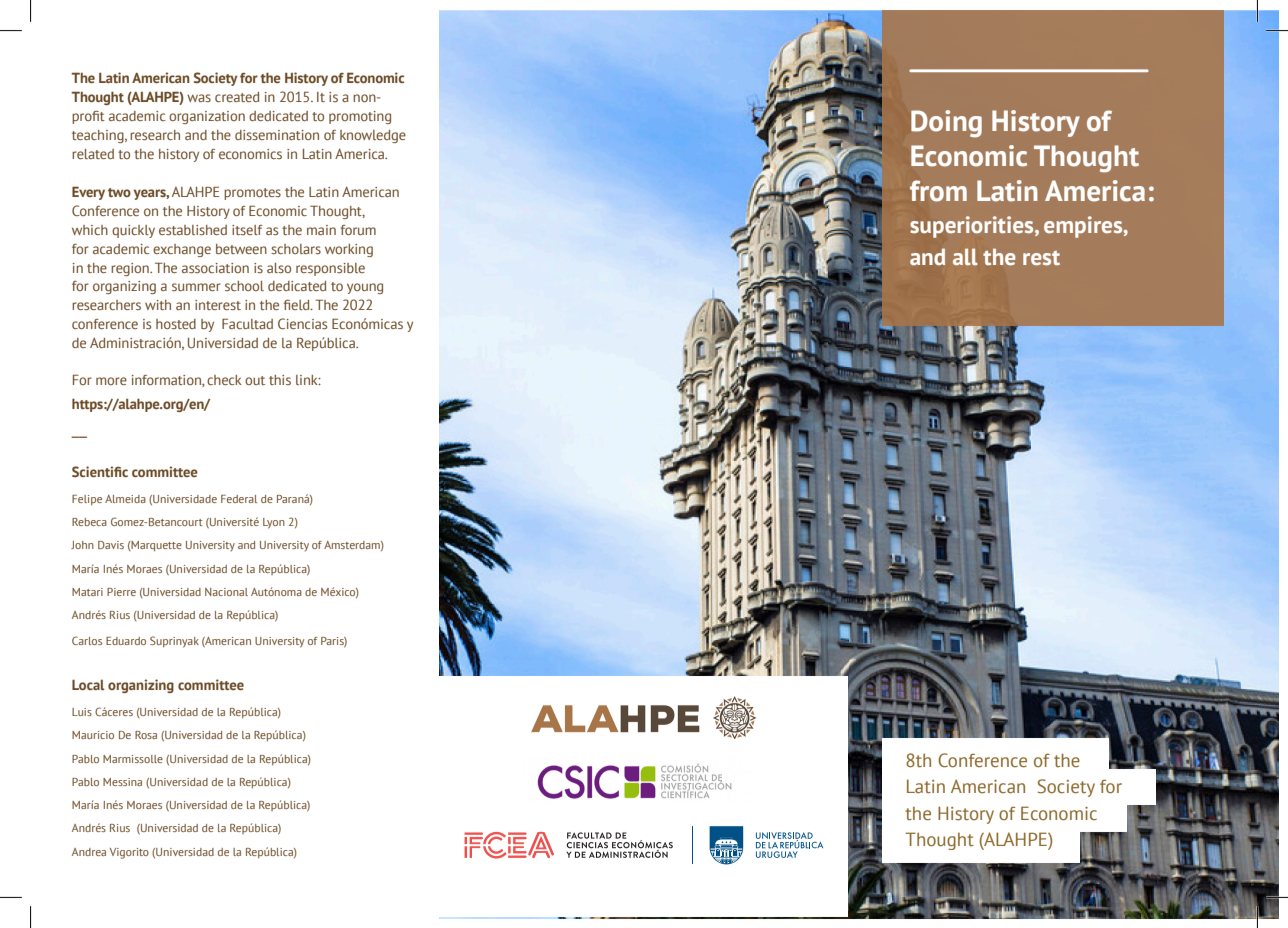 Image resolution: width=1288 pixels, height=928 pixels. What do you see at coordinates (207, 117) in the screenshot?
I see `organization` at bounding box center [207, 117].
